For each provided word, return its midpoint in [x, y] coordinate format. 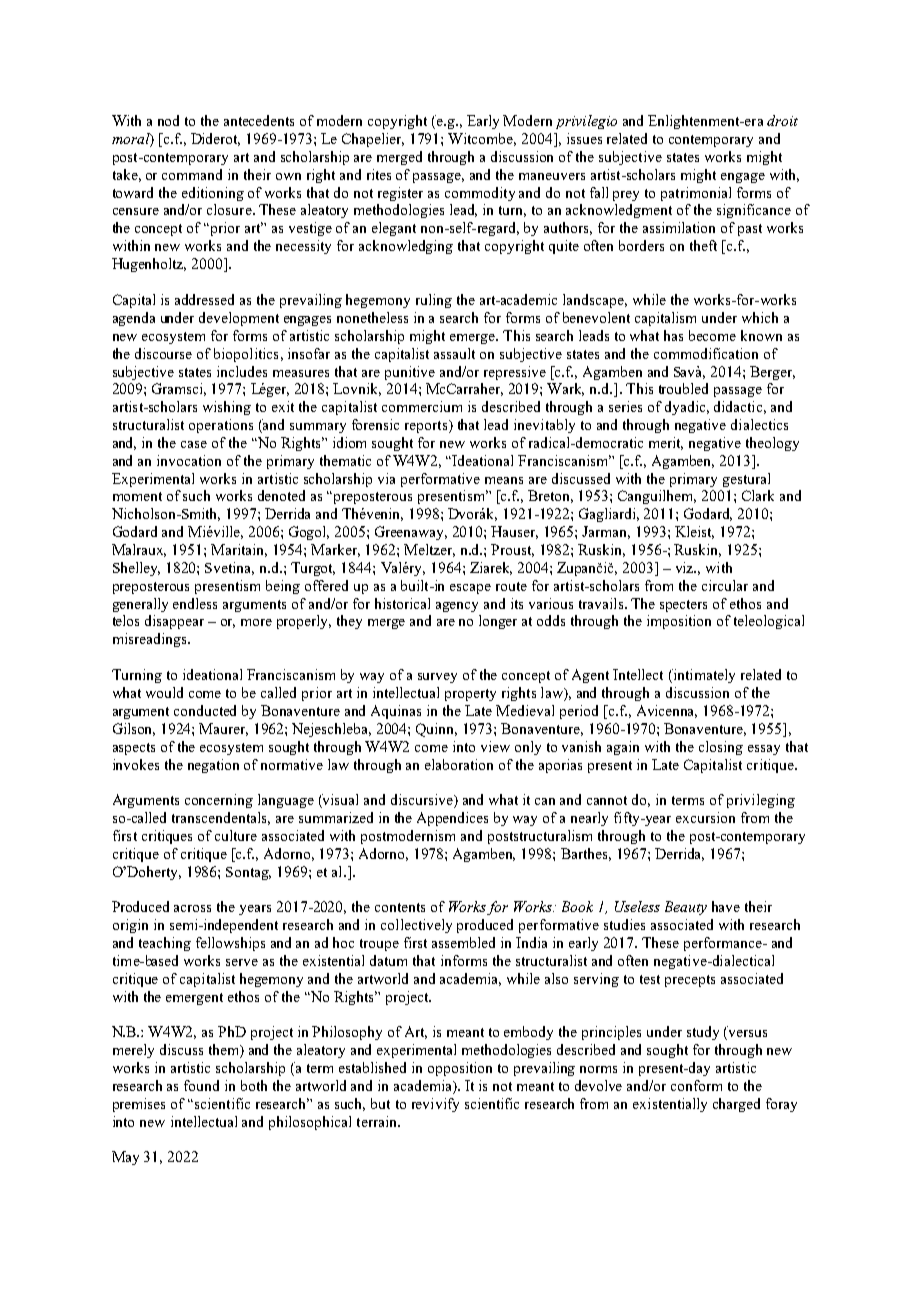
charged [736, 1105]
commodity [480, 194]
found [201, 1085]
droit [782, 120]
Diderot [215, 139]
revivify [435, 1105]
